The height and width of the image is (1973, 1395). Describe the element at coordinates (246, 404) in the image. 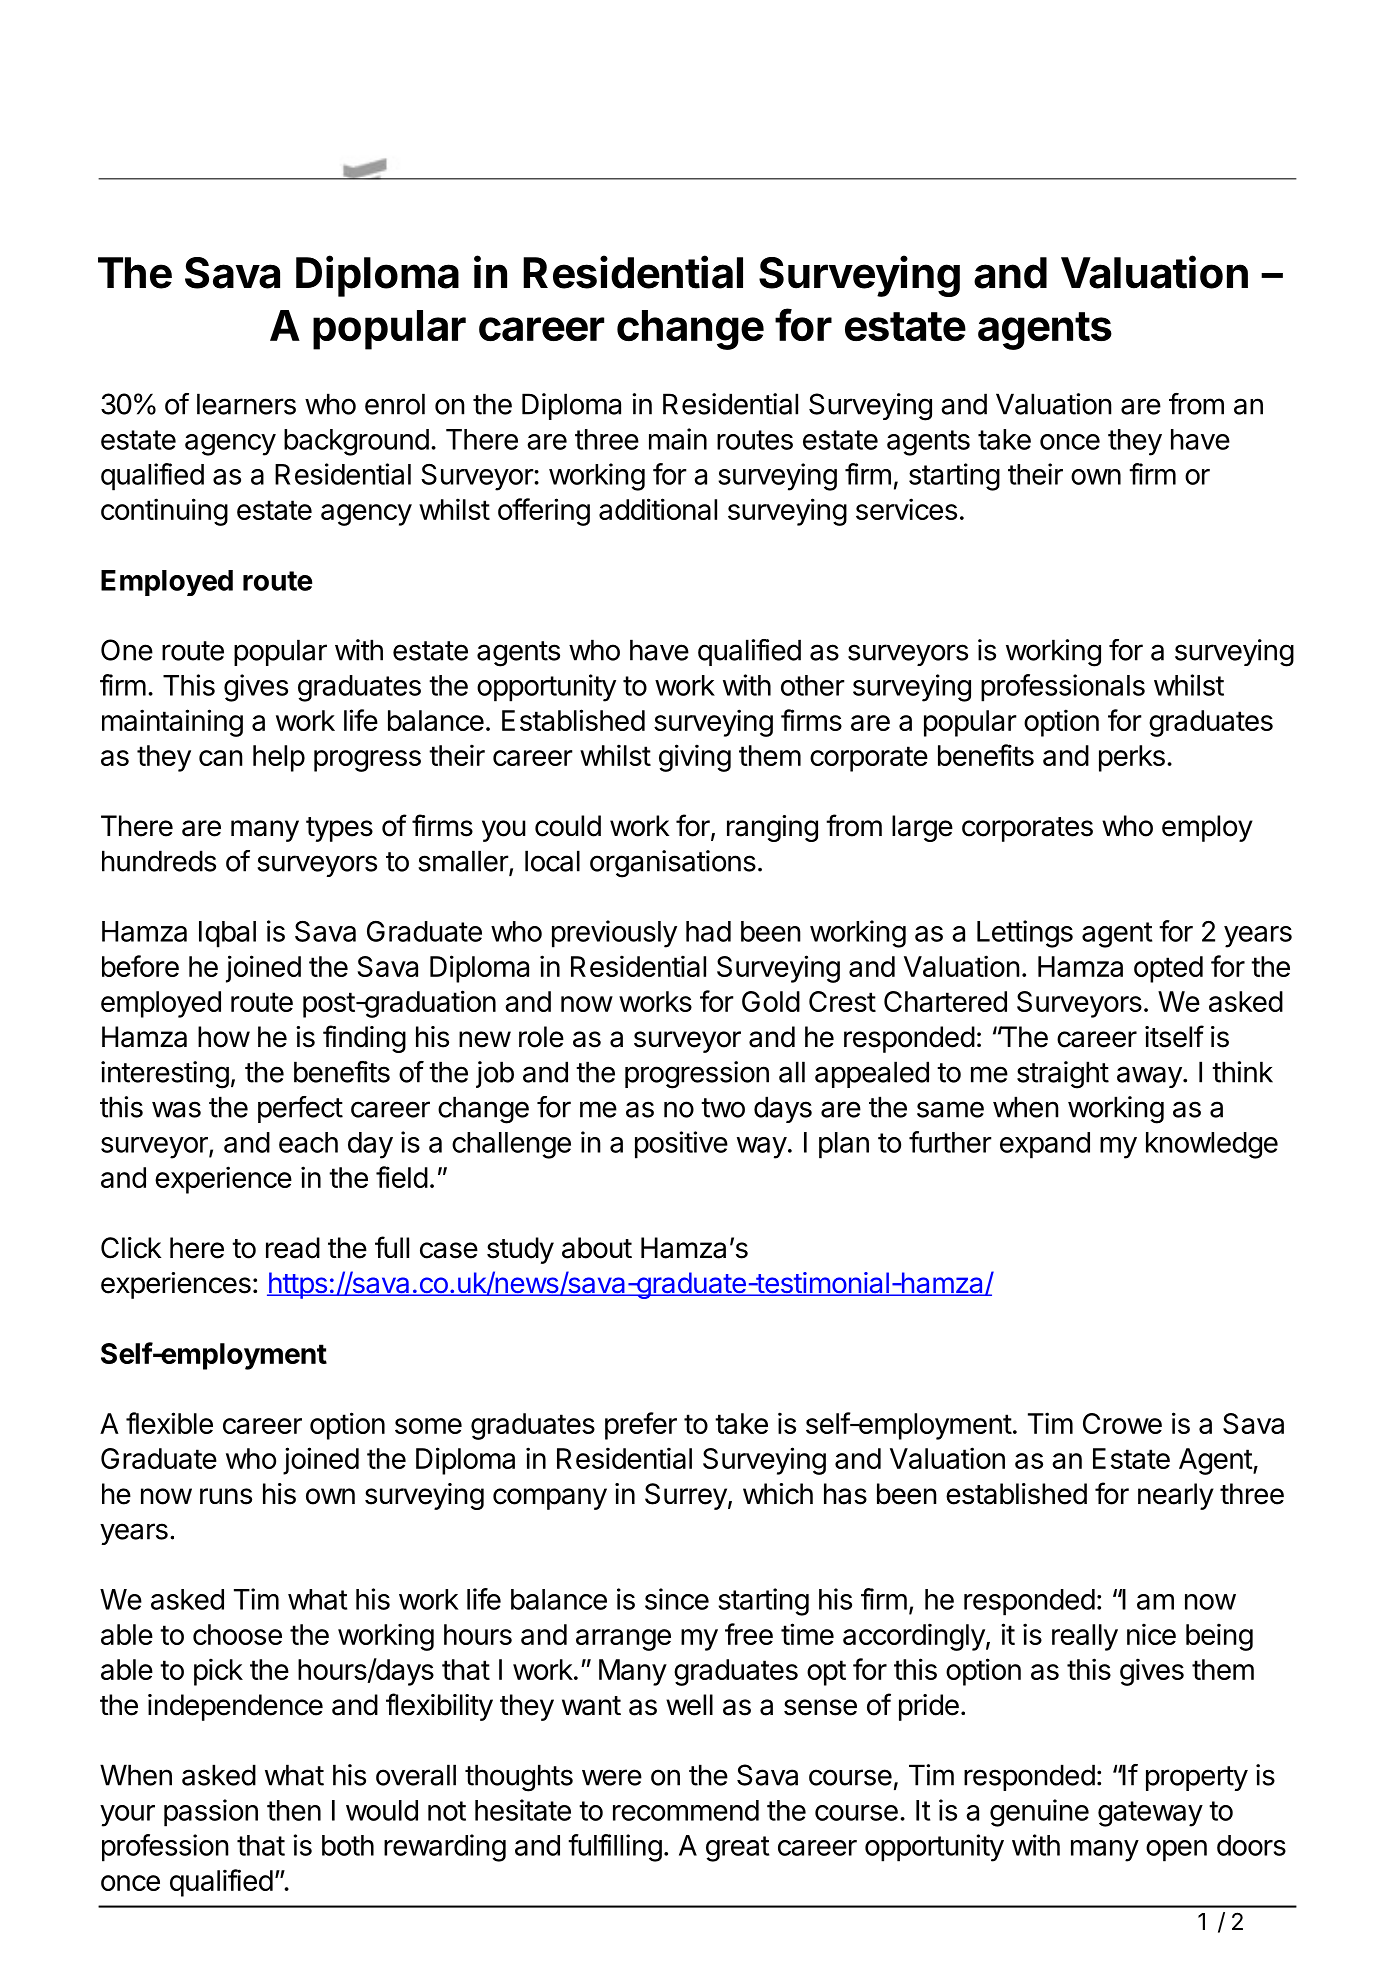

I see `learners` at that location.
